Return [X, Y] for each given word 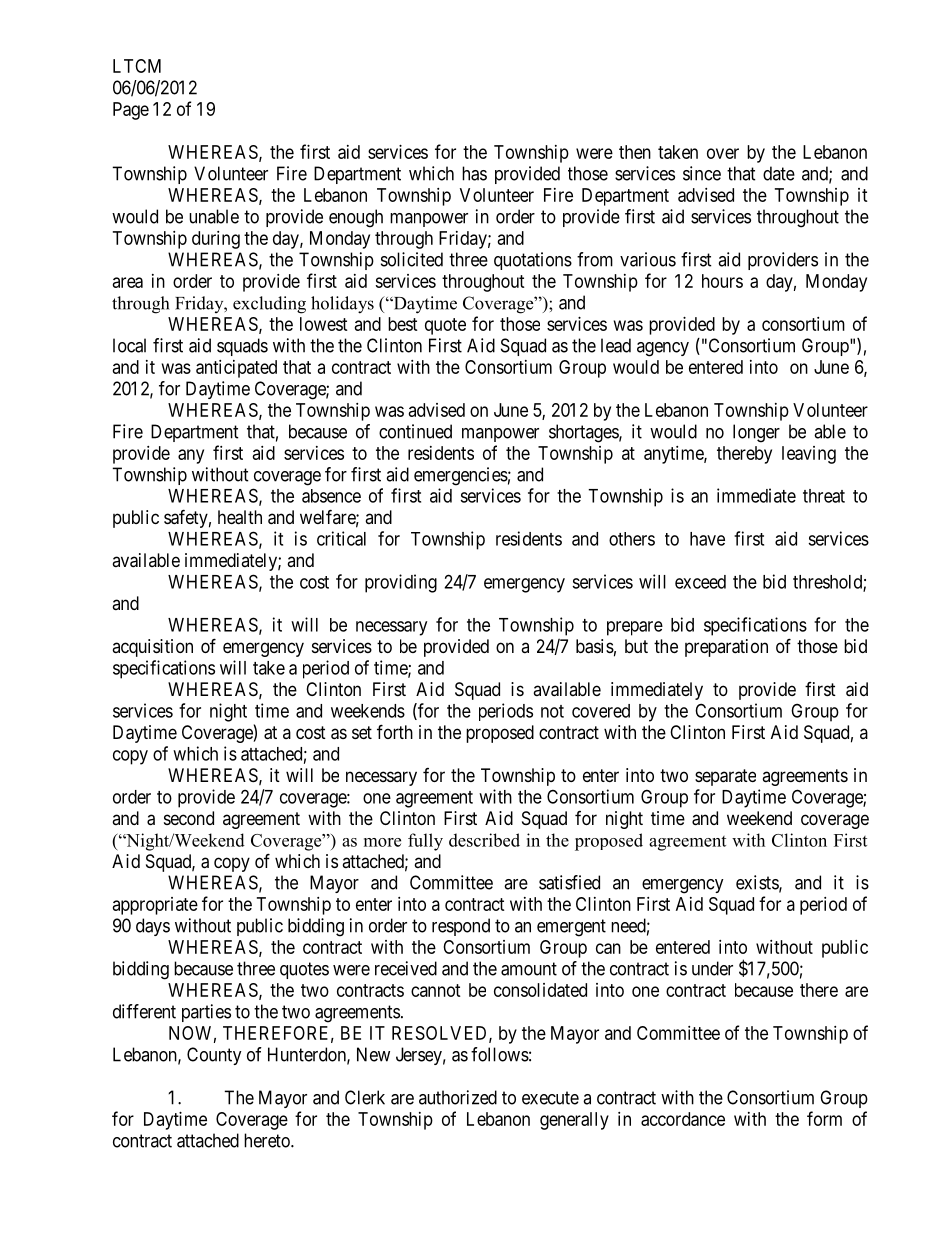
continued [415, 431]
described [484, 840]
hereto [268, 1140]
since [702, 173]
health [240, 517]
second [189, 818]
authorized [458, 1097]
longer [756, 433]
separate [725, 777]
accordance [683, 1119]
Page [131, 111]
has [474, 173]
